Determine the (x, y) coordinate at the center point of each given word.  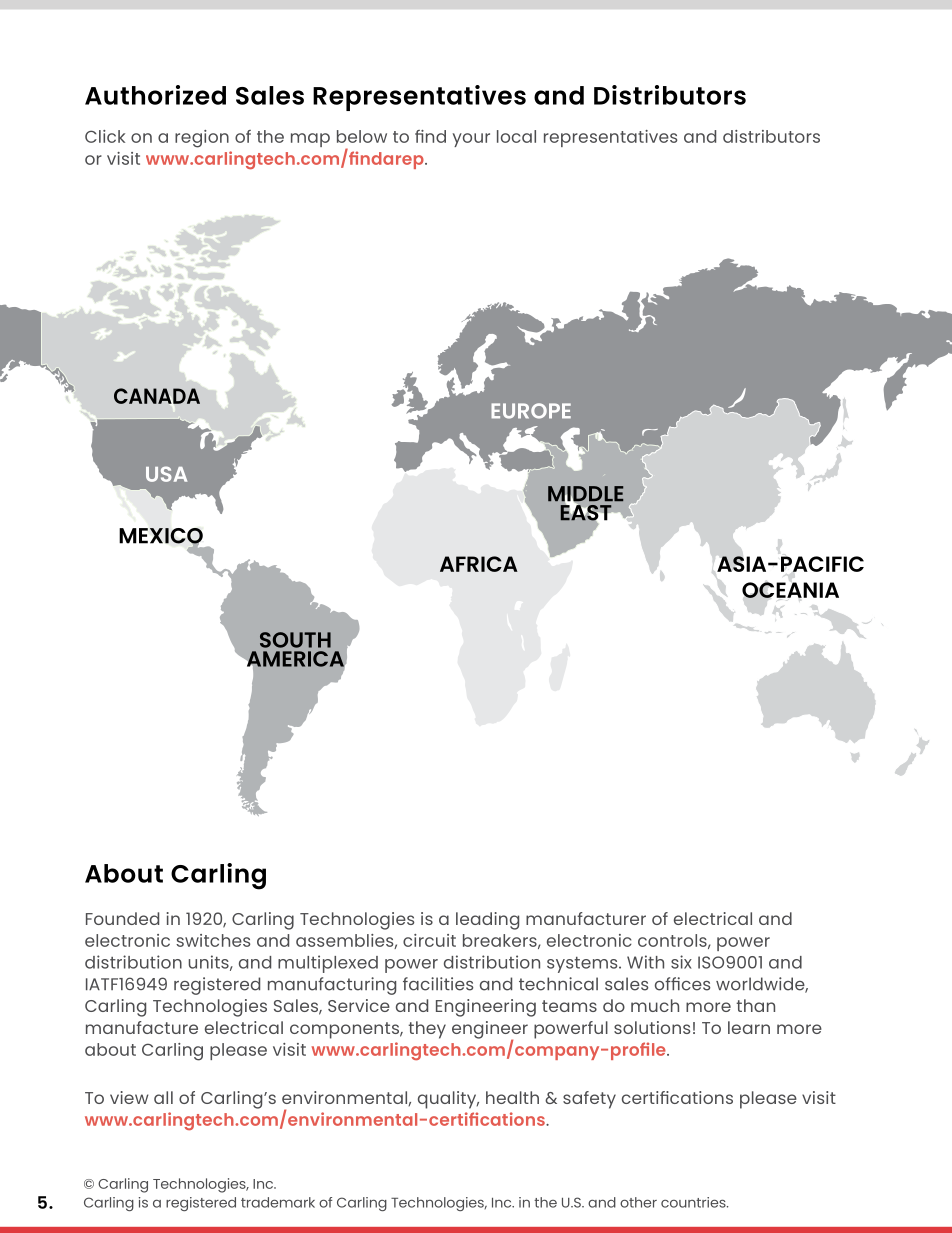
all (163, 1097)
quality (448, 1100)
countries (694, 1202)
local (516, 136)
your (471, 140)
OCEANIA (790, 590)
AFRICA (479, 564)
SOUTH (295, 640)
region (202, 139)
